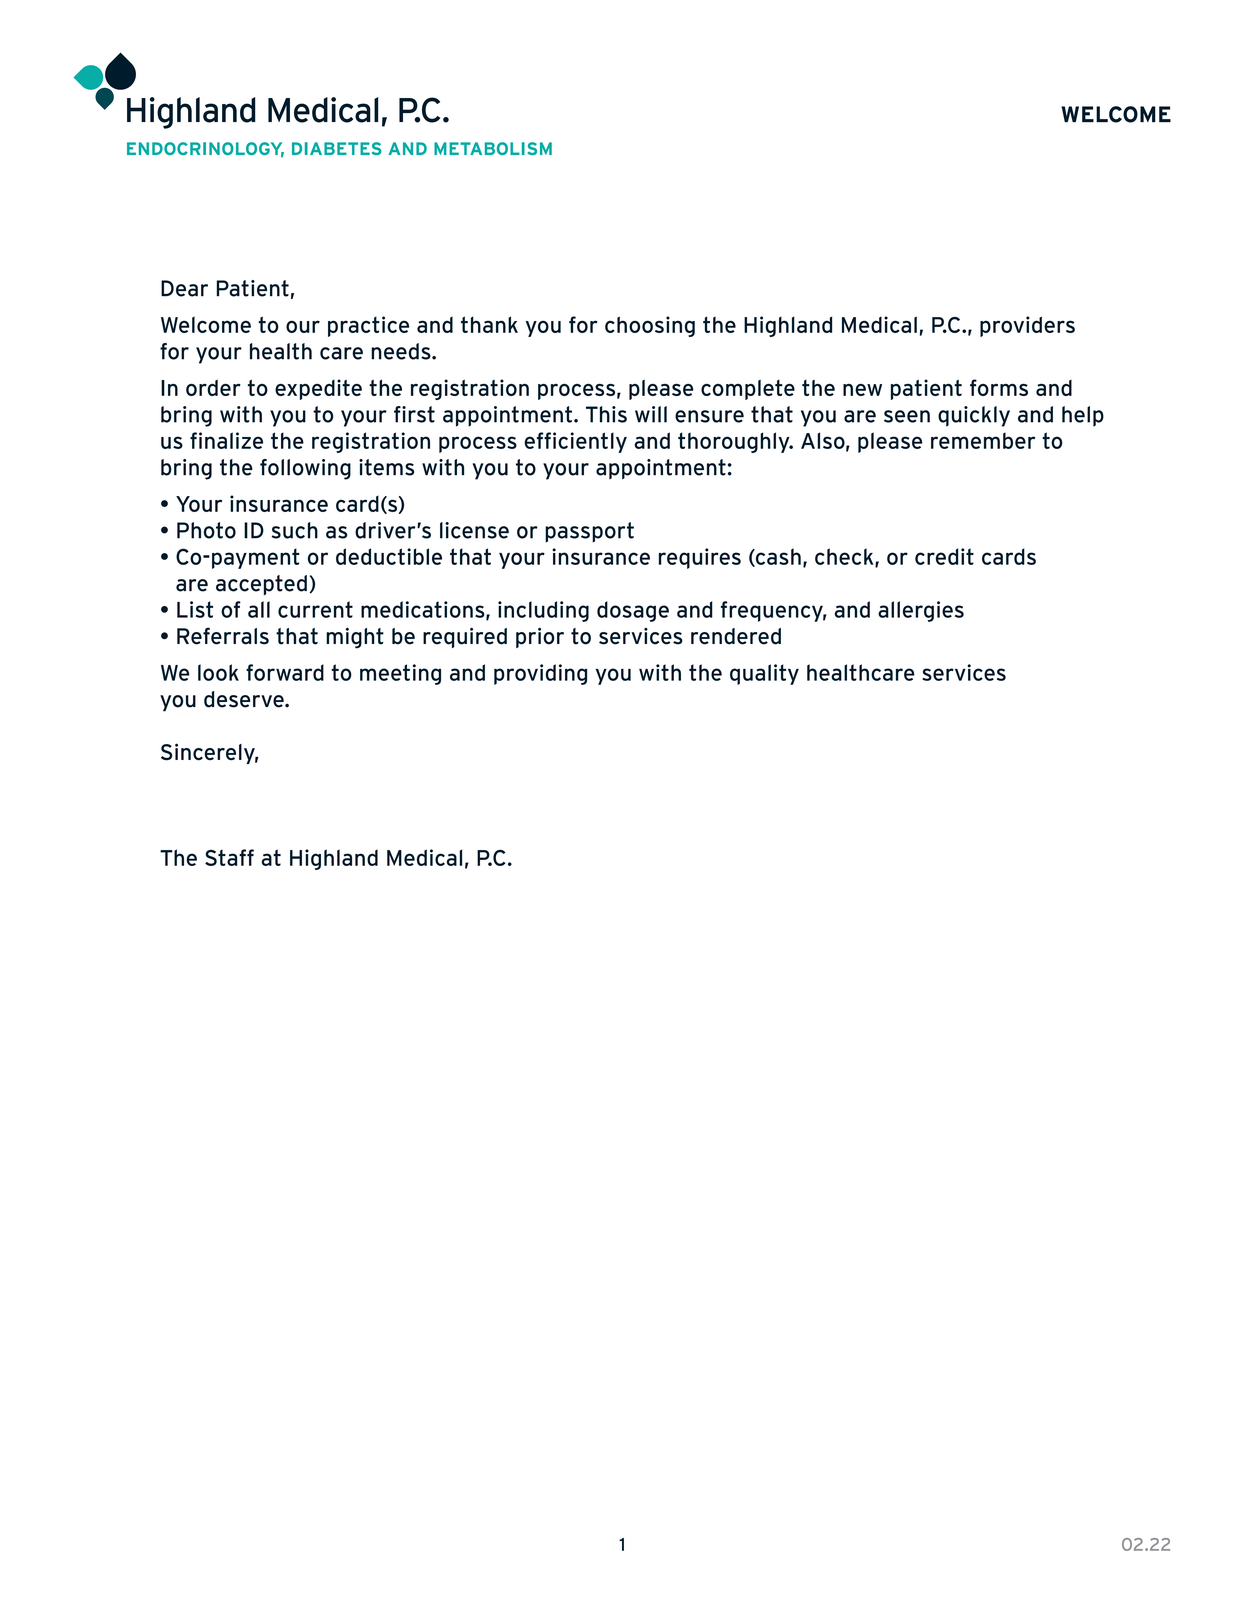 Image resolution: width=1245 pixels, height=1611 pixels. Describe the element at coordinates (1027, 326) in the screenshot. I see `providers` at that location.
